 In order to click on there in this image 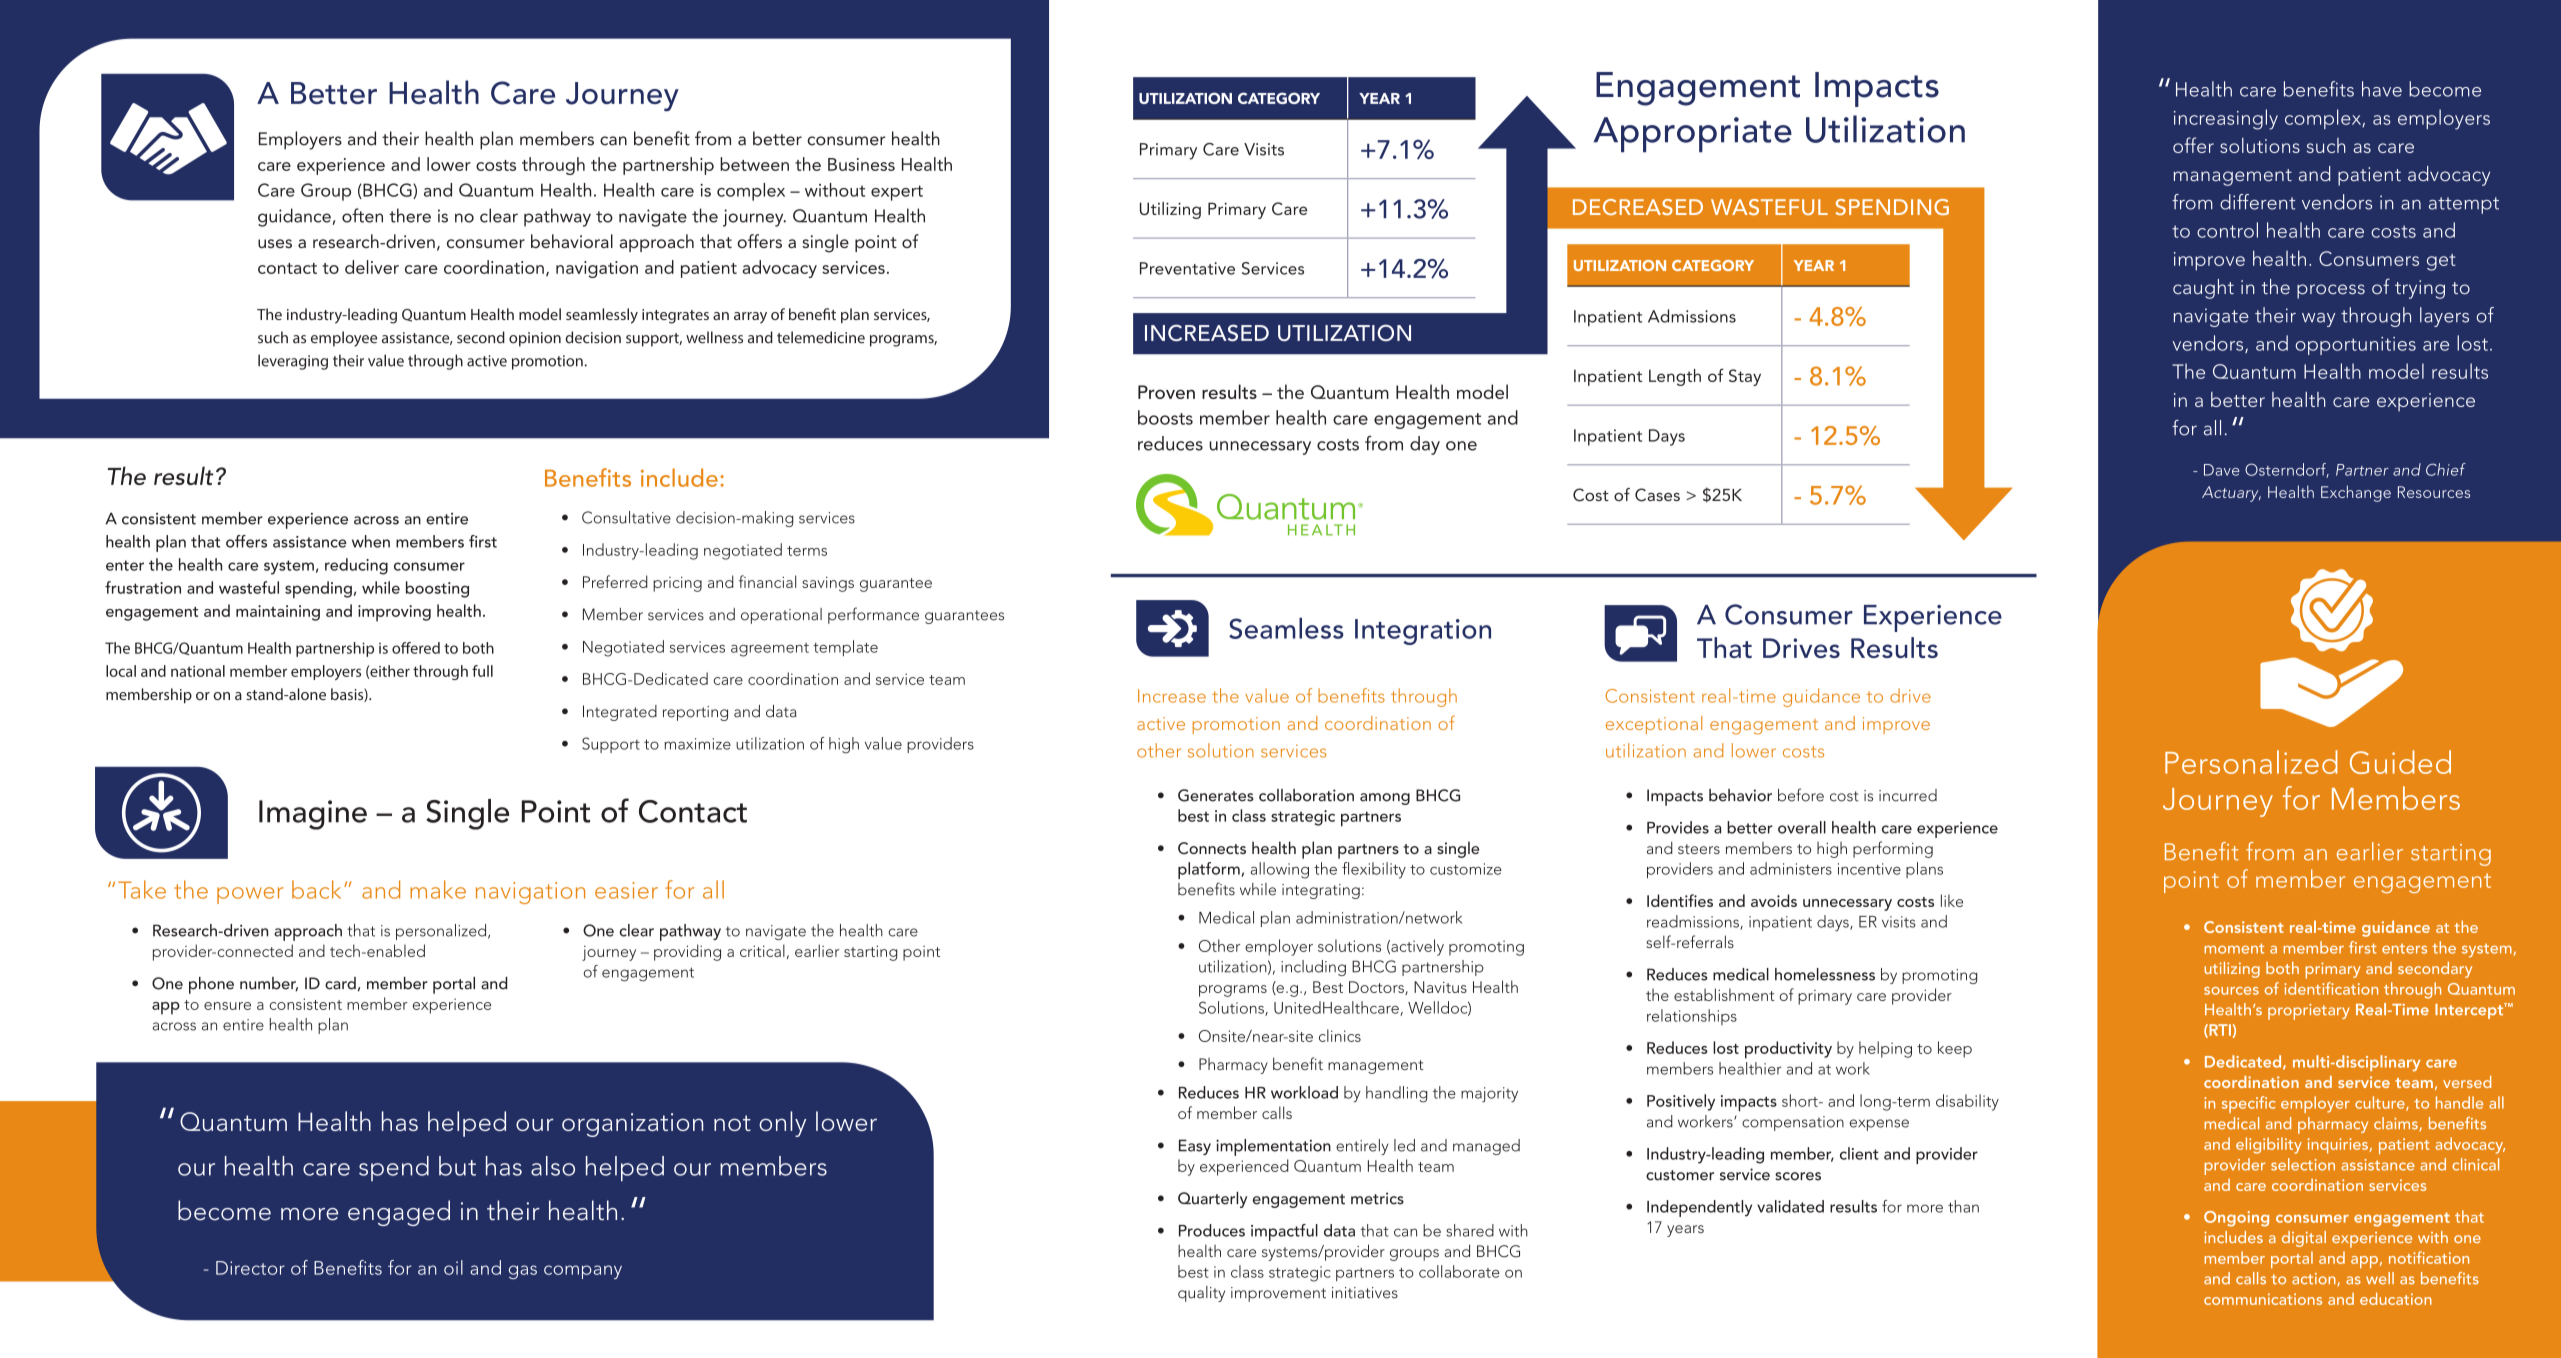, I will do `click(410, 215)`.
